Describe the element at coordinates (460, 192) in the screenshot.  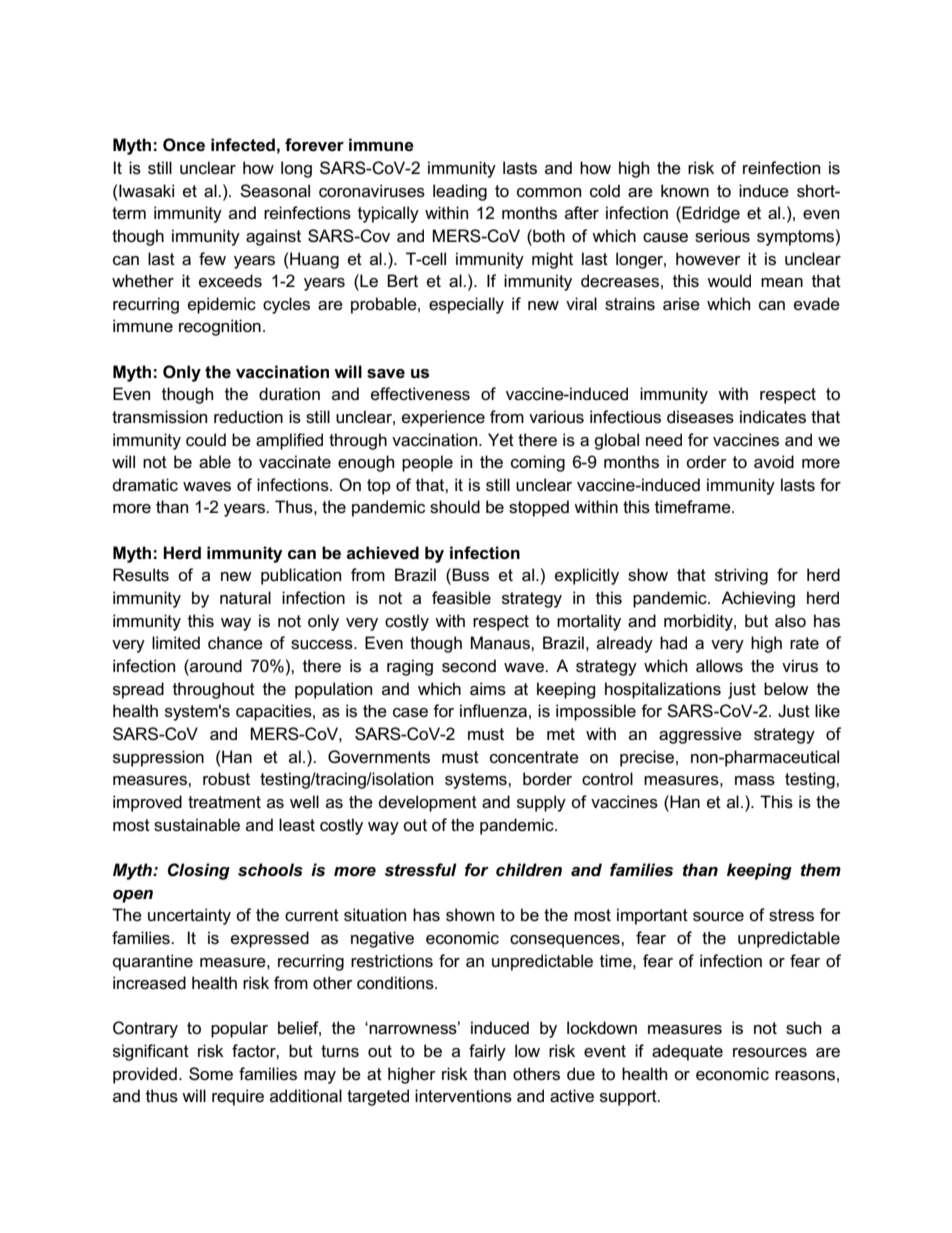
I see `leading` at that location.
